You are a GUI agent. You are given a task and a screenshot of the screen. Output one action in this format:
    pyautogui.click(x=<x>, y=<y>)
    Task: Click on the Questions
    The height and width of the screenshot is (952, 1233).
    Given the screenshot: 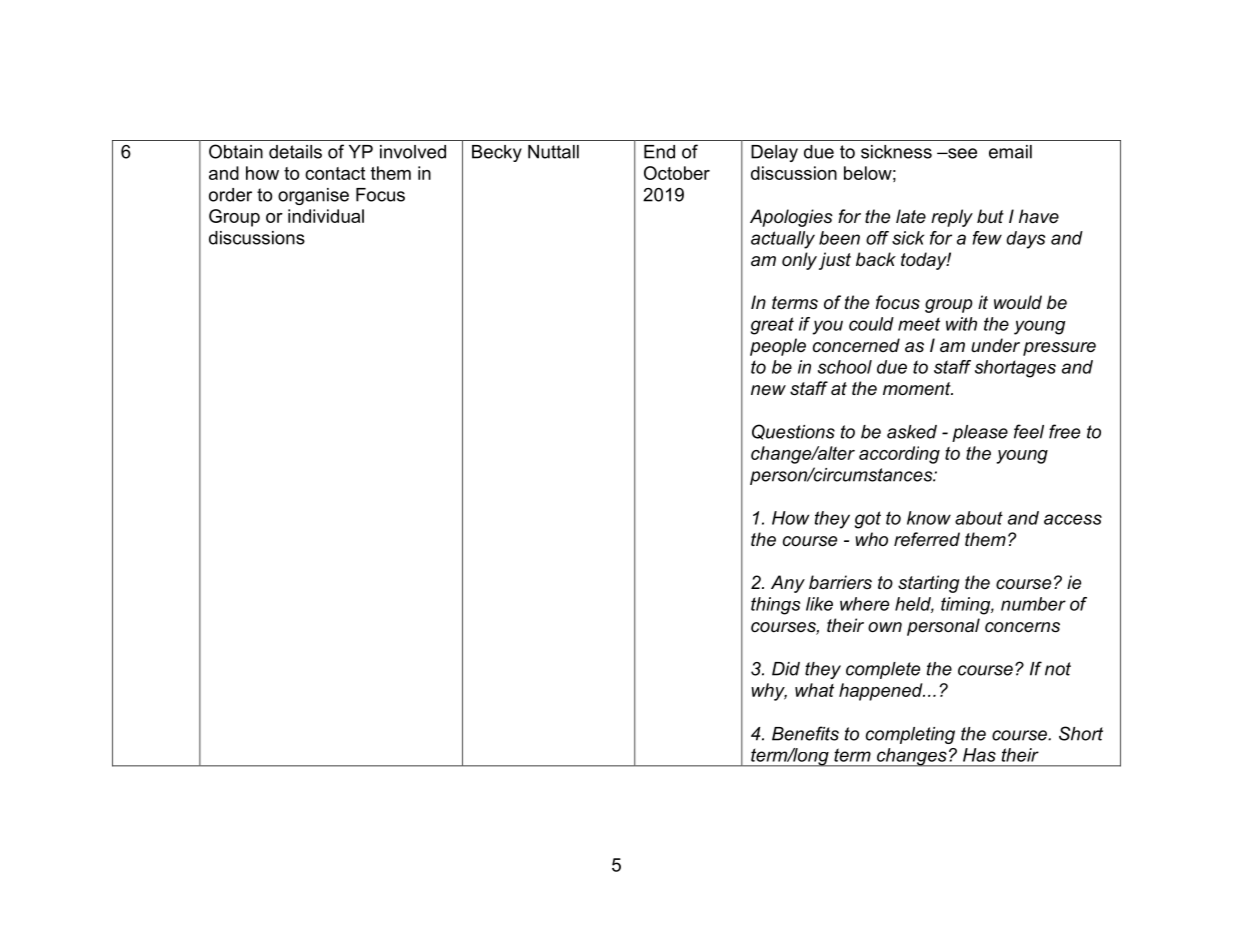 What is the action you would take?
    pyautogui.click(x=793, y=432)
